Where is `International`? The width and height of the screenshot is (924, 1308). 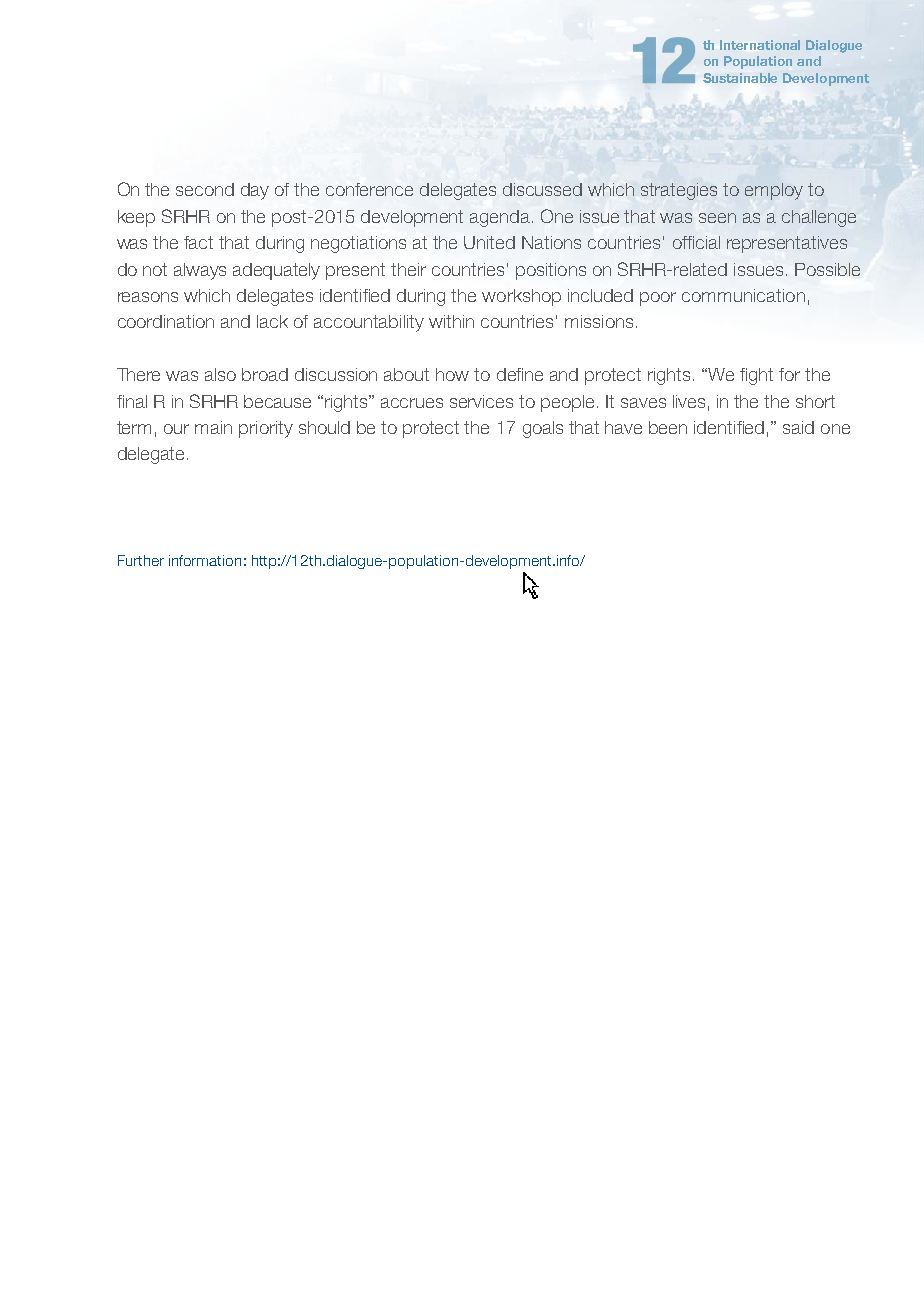
International is located at coordinates (760, 45).
